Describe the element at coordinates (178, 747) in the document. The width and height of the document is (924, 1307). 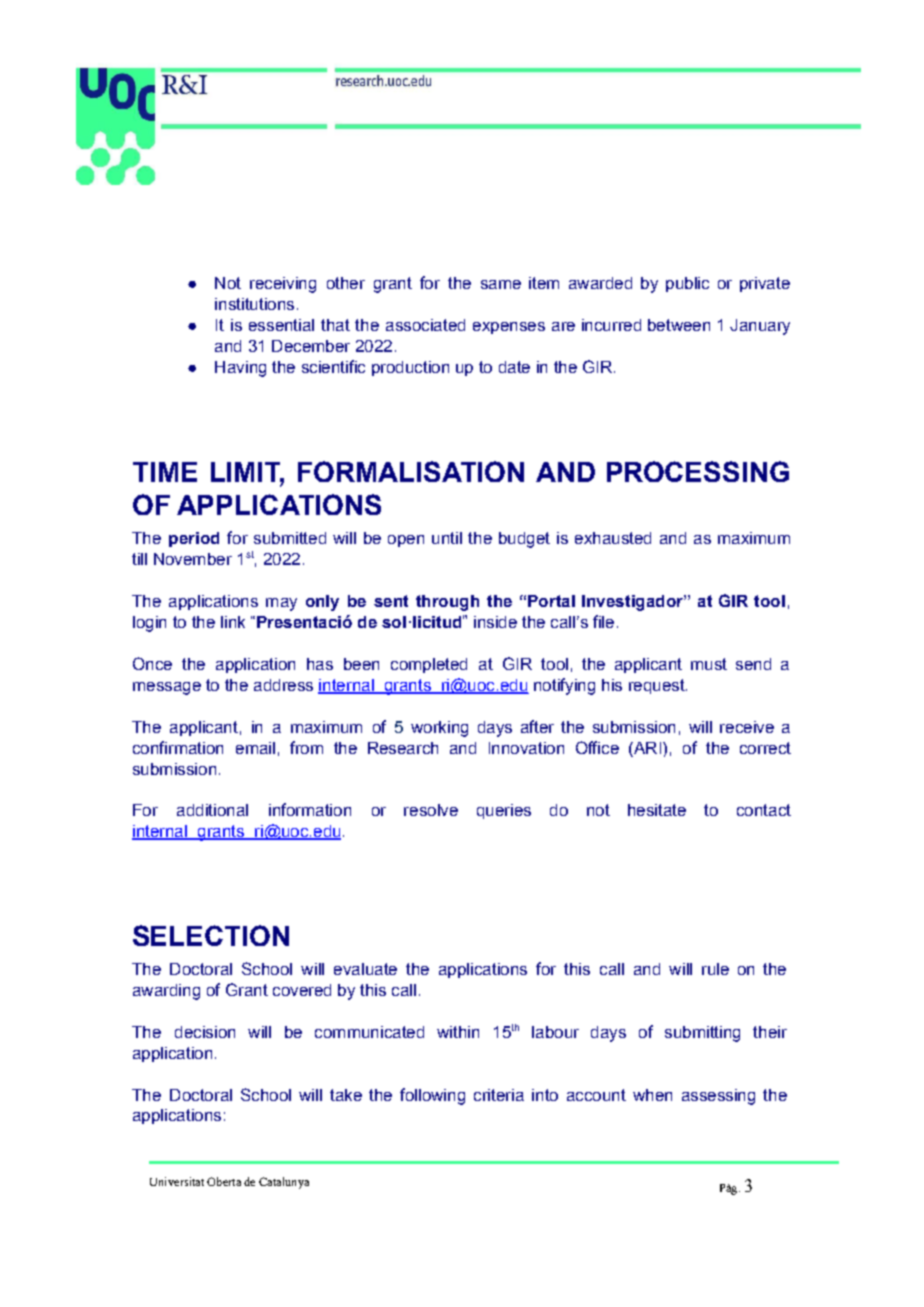
I see `confirmation` at that location.
